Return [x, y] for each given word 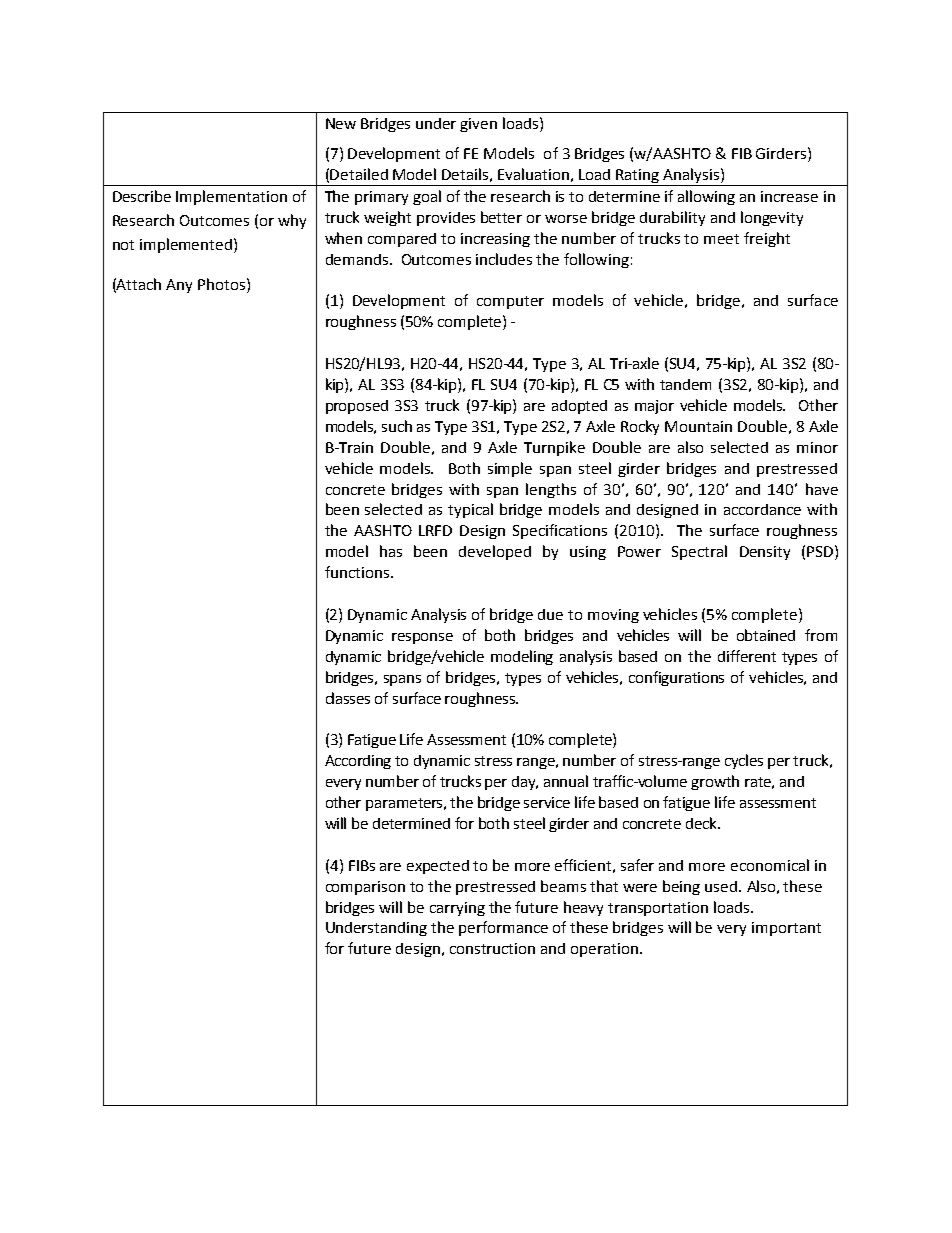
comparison [365, 888]
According [358, 762]
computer [510, 302]
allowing [706, 197]
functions [358, 572]
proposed [357, 407]
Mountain [698, 426]
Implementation [231, 197]
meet [721, 239]
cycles [744, 761]
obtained [766, 635]
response [422, 638]
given [478, 125]
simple [510, 469]
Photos [223, 284]
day [525, 783]
